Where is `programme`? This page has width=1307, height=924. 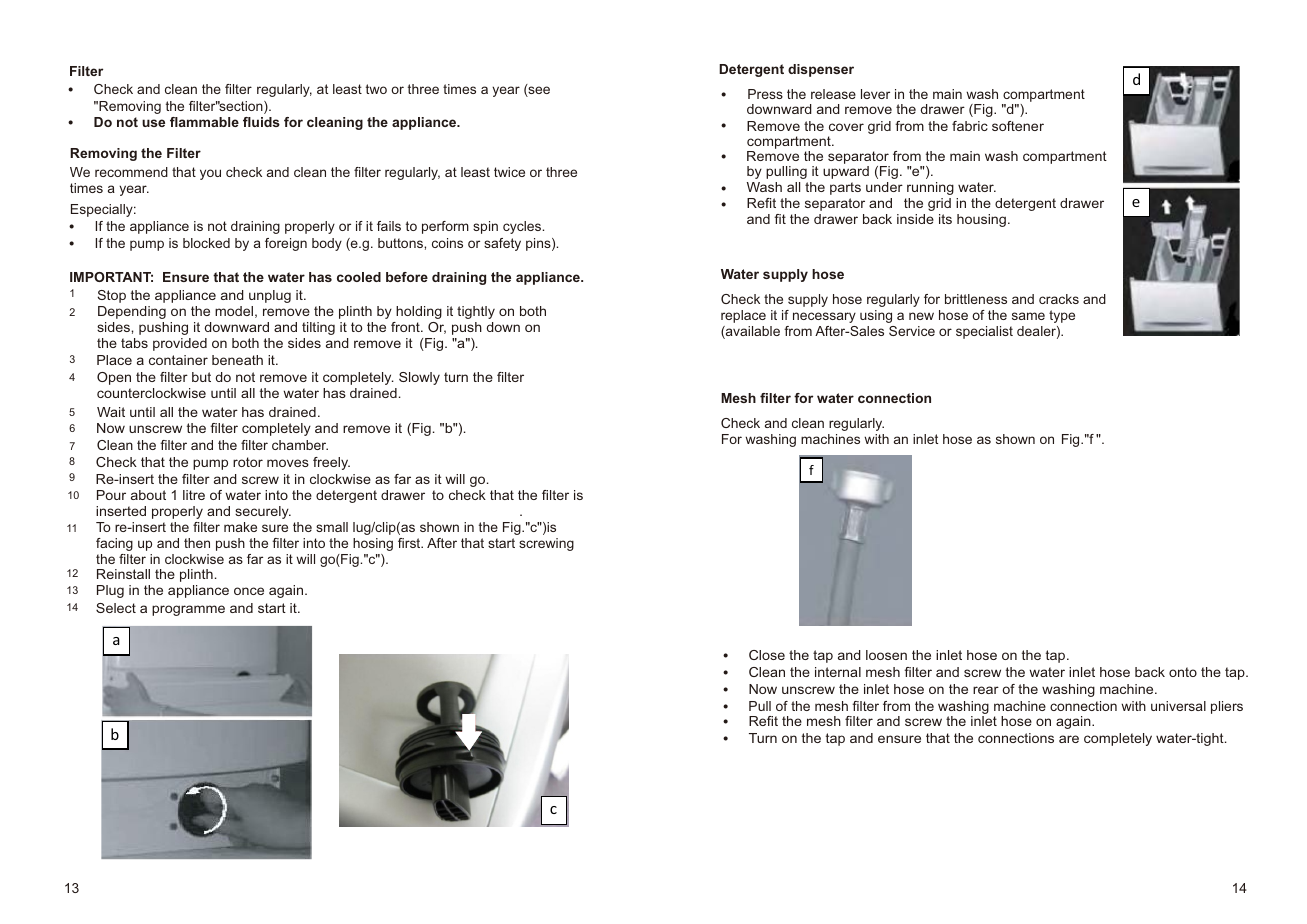 programme is located at coordinates (188, 610).
